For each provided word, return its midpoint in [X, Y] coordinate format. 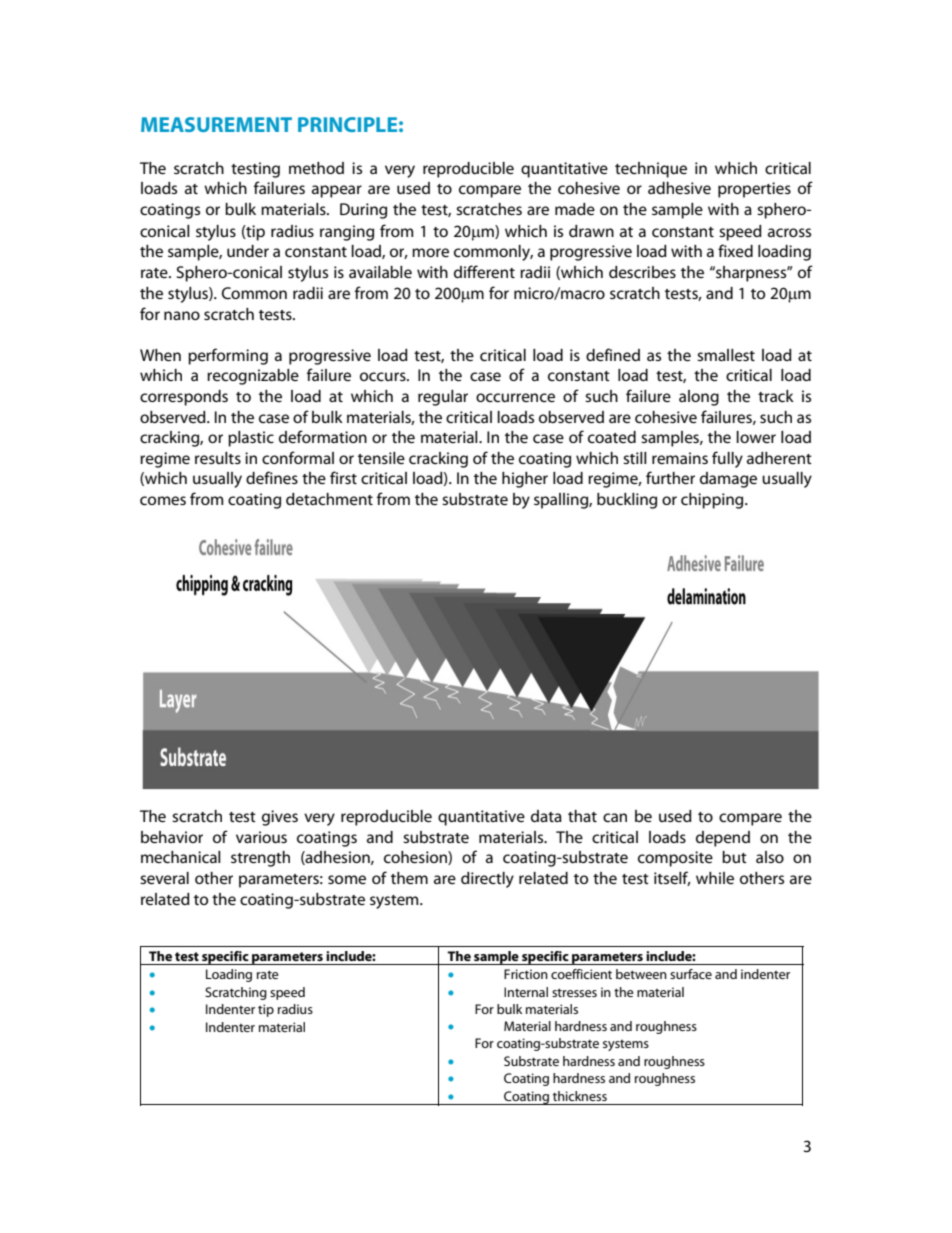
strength [260, 859]
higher [525, 480]
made [575, 209]
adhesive [679, 188]
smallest [726, 355]
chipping [713, 501]
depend [723, 839]
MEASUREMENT [216, 124]
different [484, 271]
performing [228, 356]
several [164, 878]
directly [487, 880]
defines [272, 477]
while [715, 878]
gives [280, 818]
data [546, 816]
